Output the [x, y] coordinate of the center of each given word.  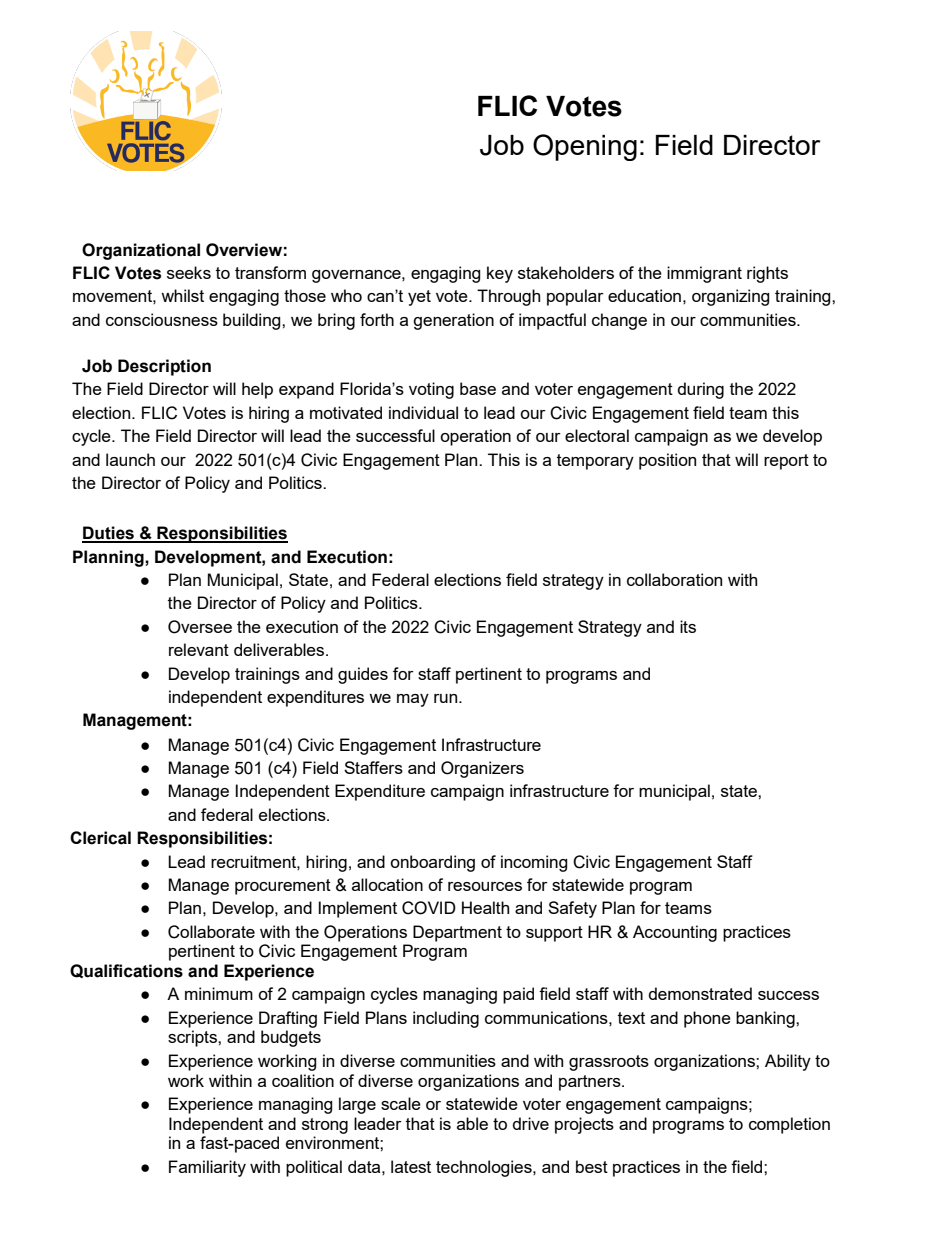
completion [789, 1125]
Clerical [100, 838]
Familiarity [207, 1168]
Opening [585, 147]
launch [130, 459]
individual [423, 412]
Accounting [675, 933]
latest [411, 1166]
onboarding [432, 863]
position [667, 461]
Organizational [141, 251]
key [500, 274]
